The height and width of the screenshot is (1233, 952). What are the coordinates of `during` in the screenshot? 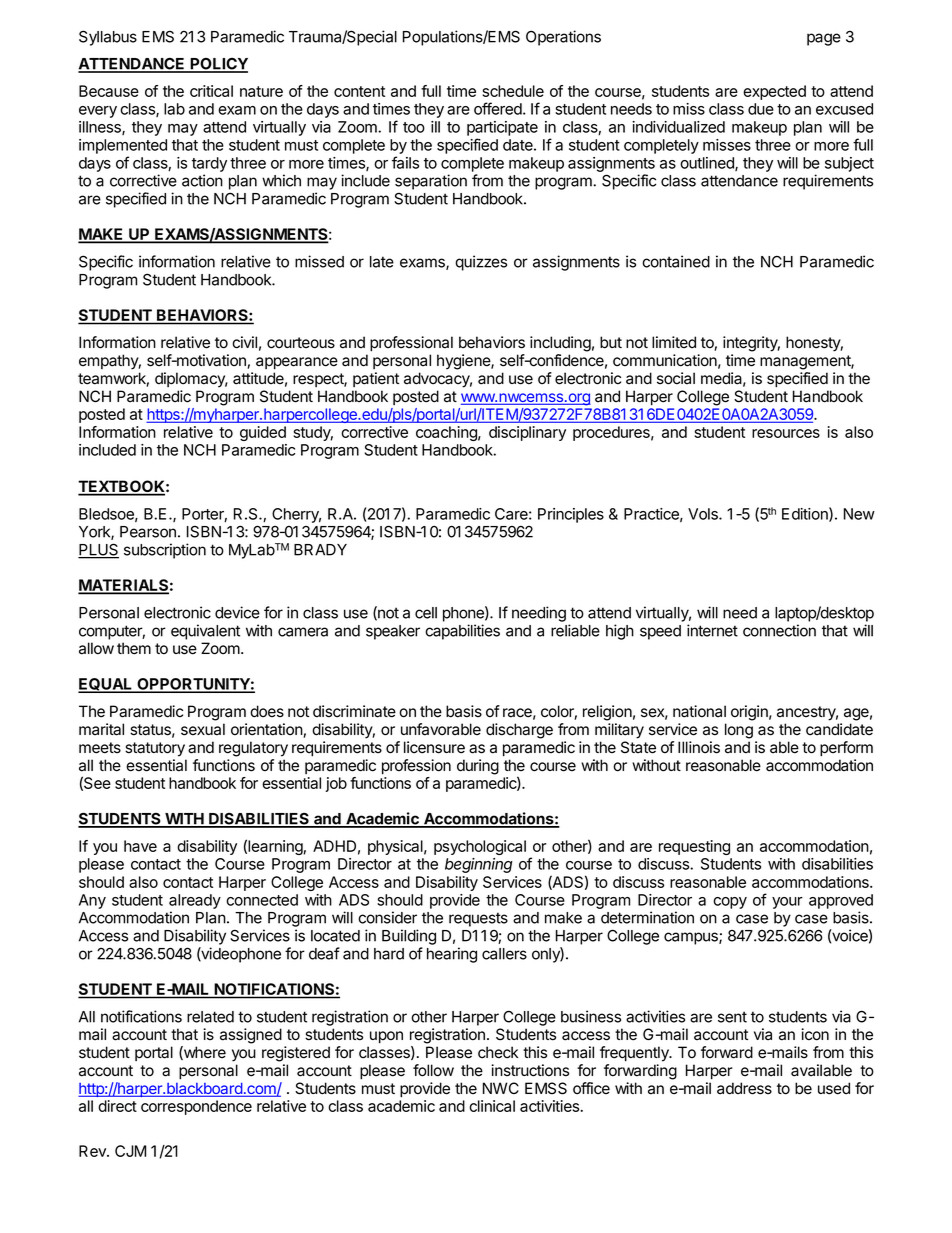 It's located at (478, 767).
